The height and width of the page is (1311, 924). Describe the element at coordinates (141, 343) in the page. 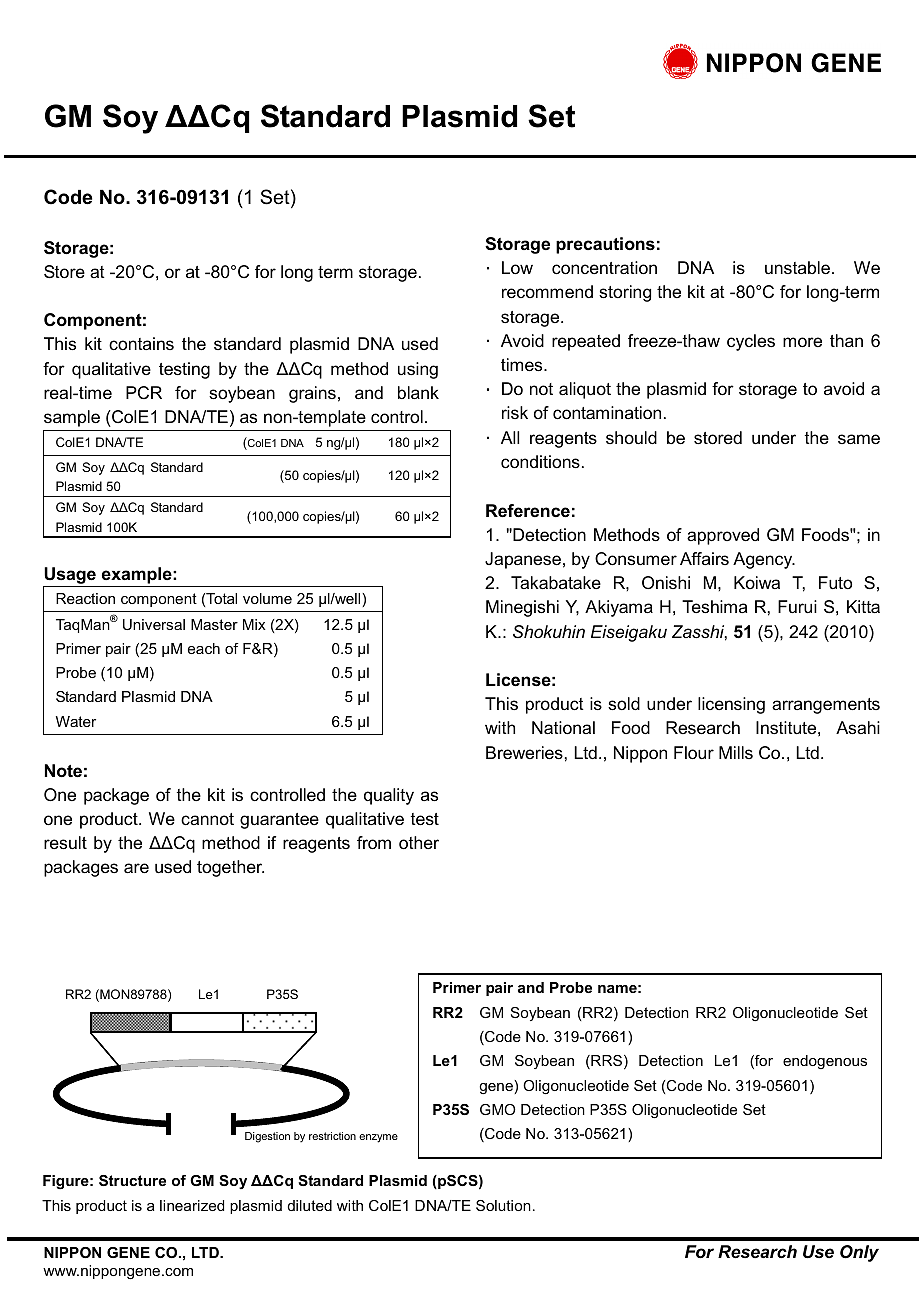

I see `contains` at that location.
